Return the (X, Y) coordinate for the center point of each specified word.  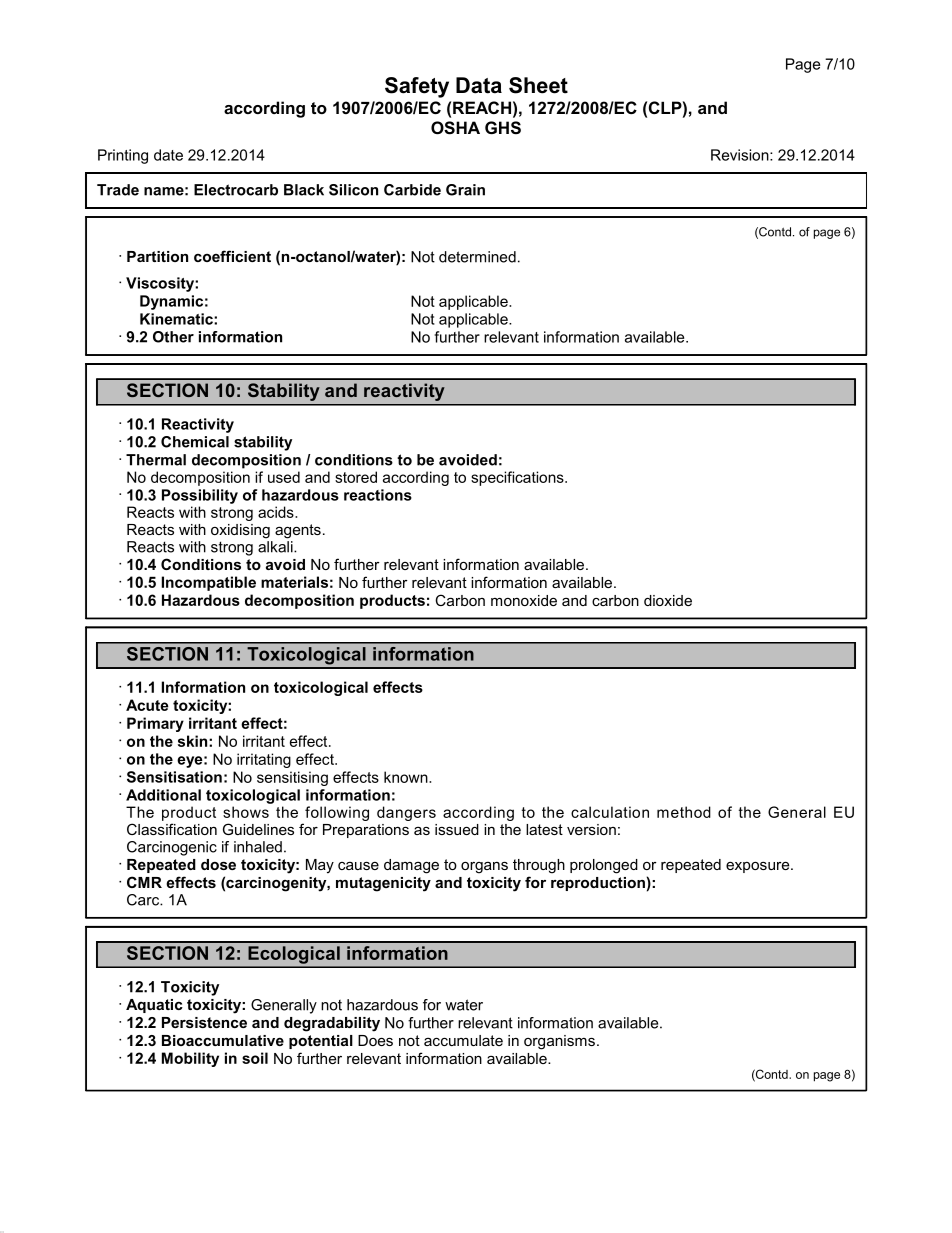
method (684, 812)
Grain (465, 190)
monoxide (524, 600)
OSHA (455, 128)
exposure (759, 867)
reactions (378, 495)
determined (477, 257)
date (168, 155)
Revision (741, 155)
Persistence (204, 1022)
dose (218, 864)
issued (457, 829)
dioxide (668, 600)
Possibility (200, 496)
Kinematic (177, 319)
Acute (147, 705)
